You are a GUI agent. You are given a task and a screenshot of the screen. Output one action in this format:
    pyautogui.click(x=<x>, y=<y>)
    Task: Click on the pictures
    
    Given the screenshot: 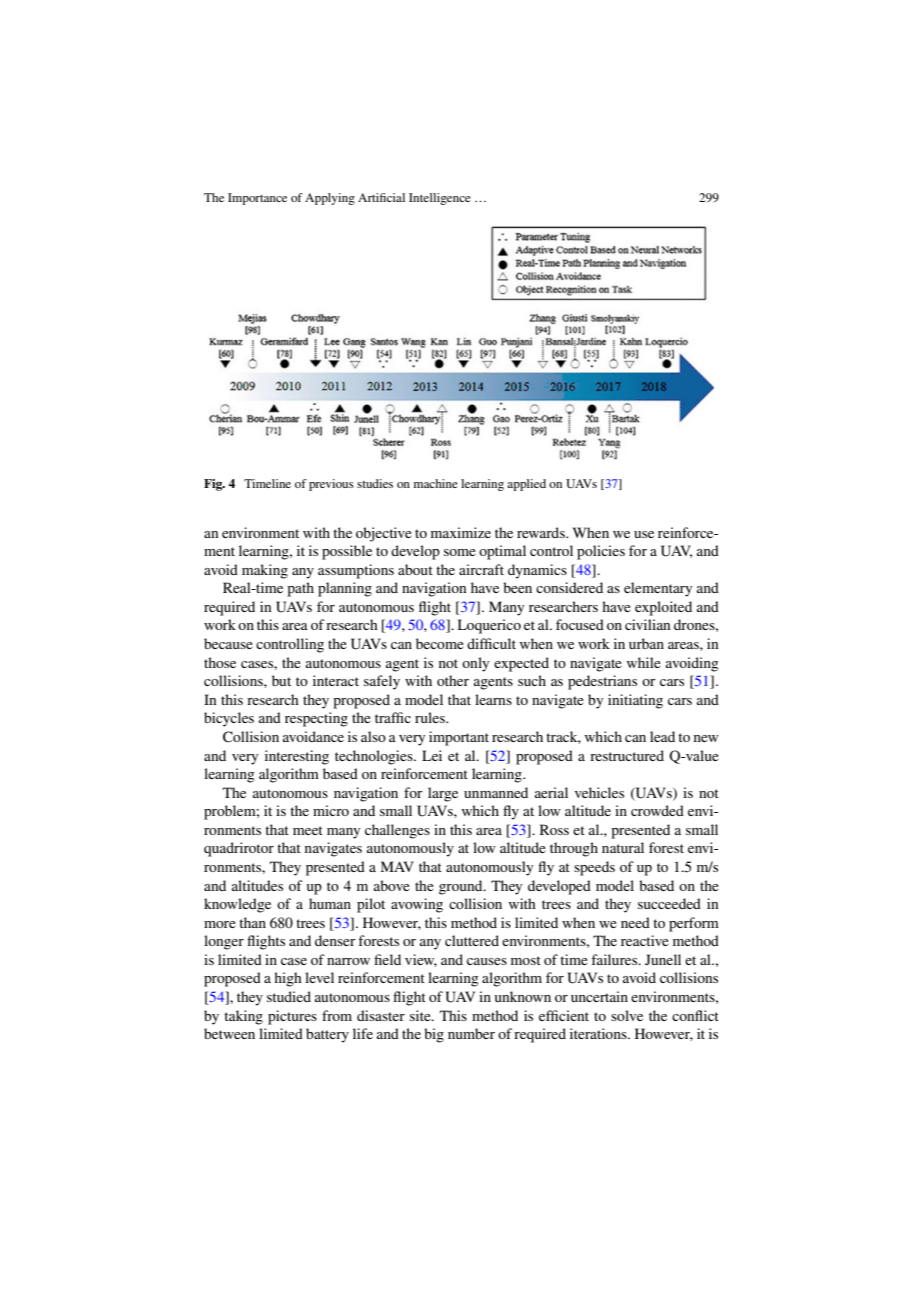 What is the action you would take?
    pyautogui.click(x=292, y=1017)
